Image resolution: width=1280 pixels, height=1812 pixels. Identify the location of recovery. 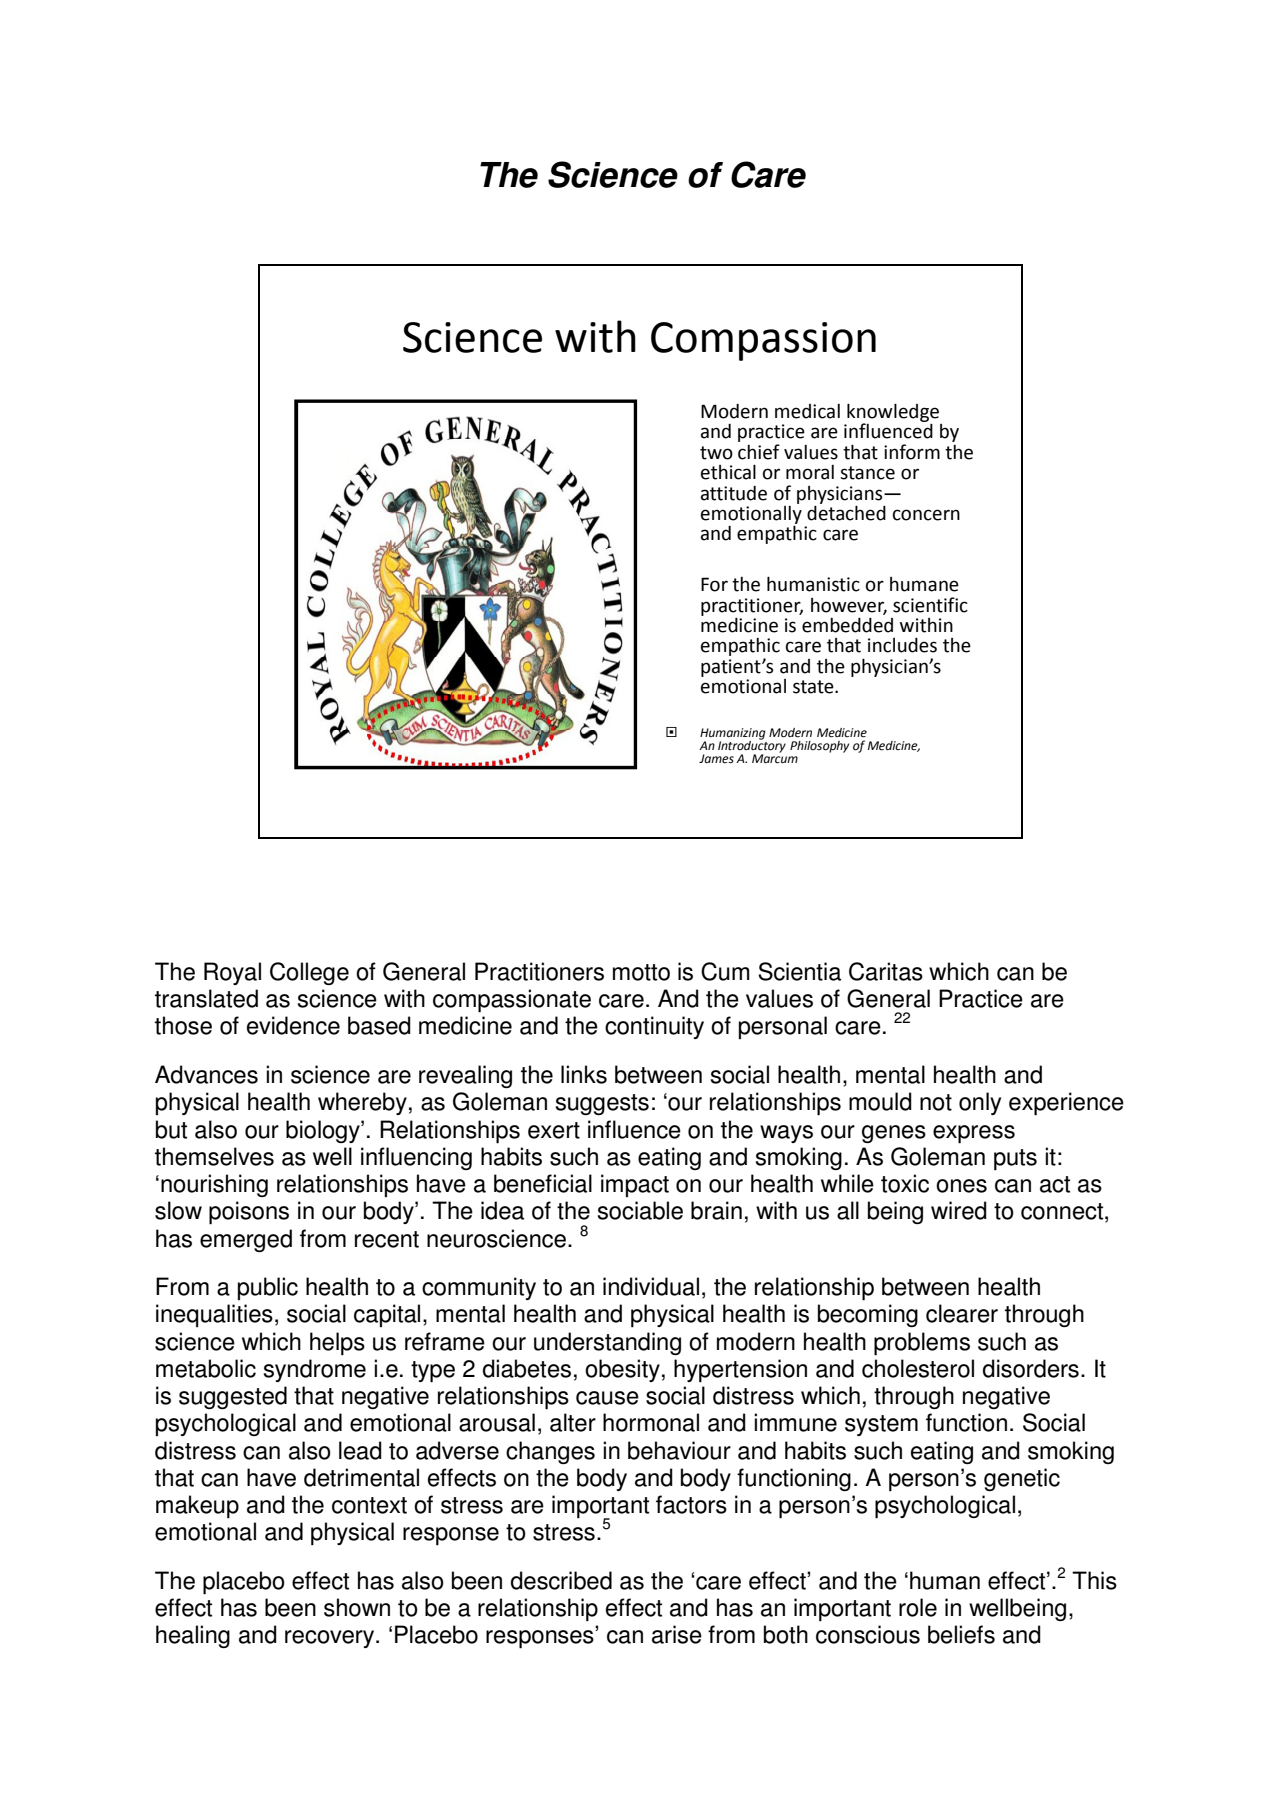
(331, 1639).
